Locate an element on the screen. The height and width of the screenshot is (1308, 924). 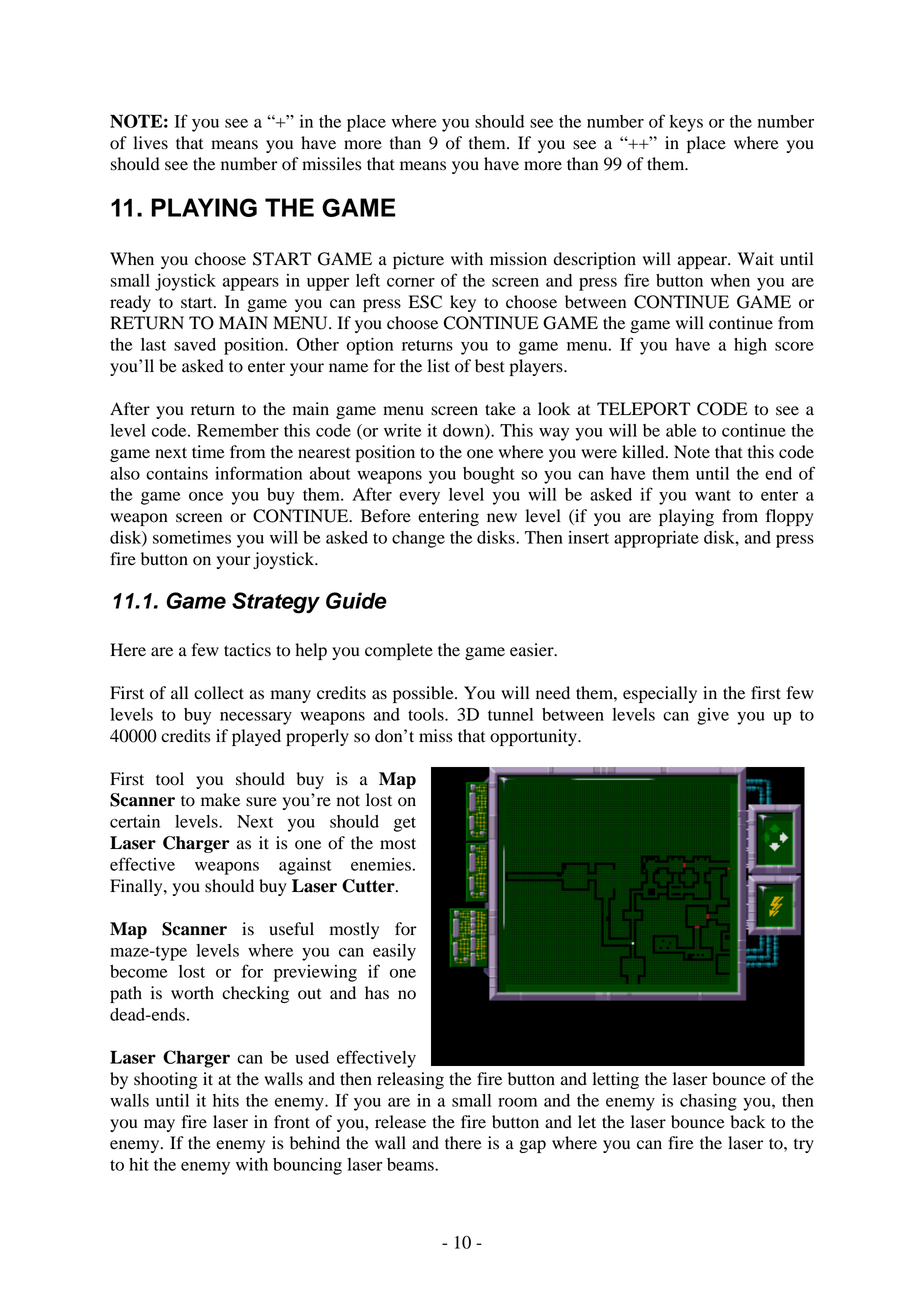
complete is located at coordinates (399, 651).
